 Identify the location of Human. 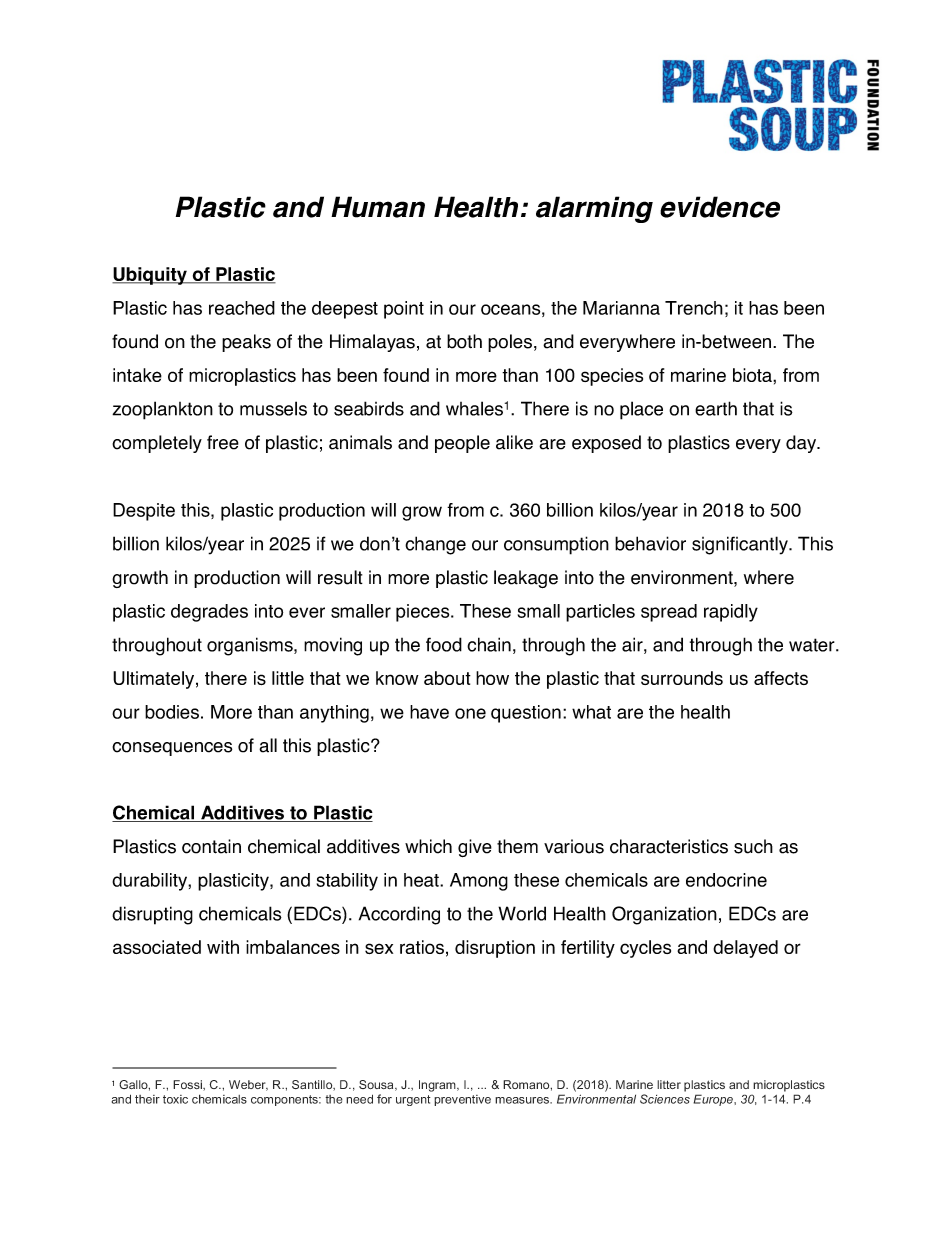
(378, 207).
